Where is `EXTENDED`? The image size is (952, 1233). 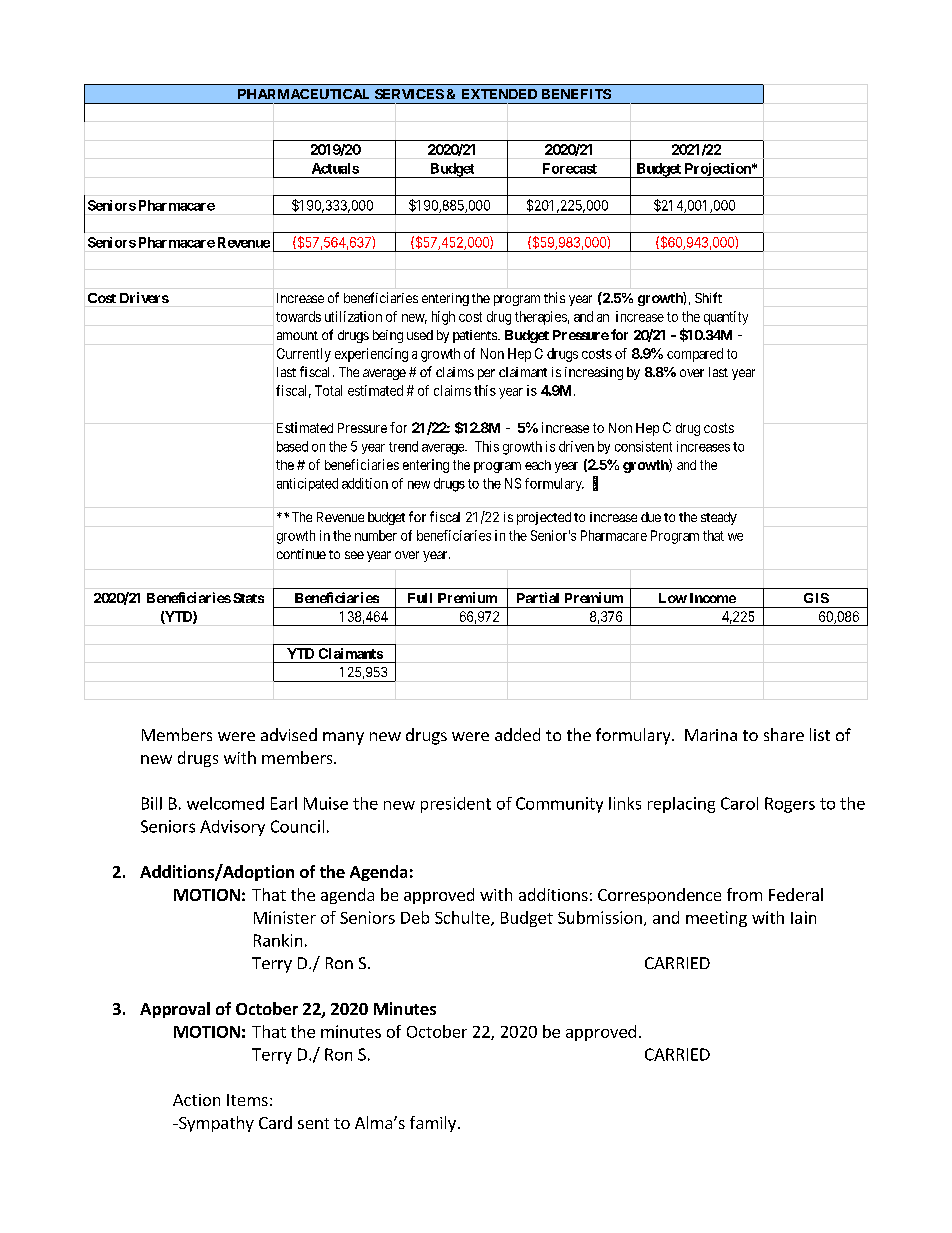
EXTENDED is located at coordinates (499, 94).
